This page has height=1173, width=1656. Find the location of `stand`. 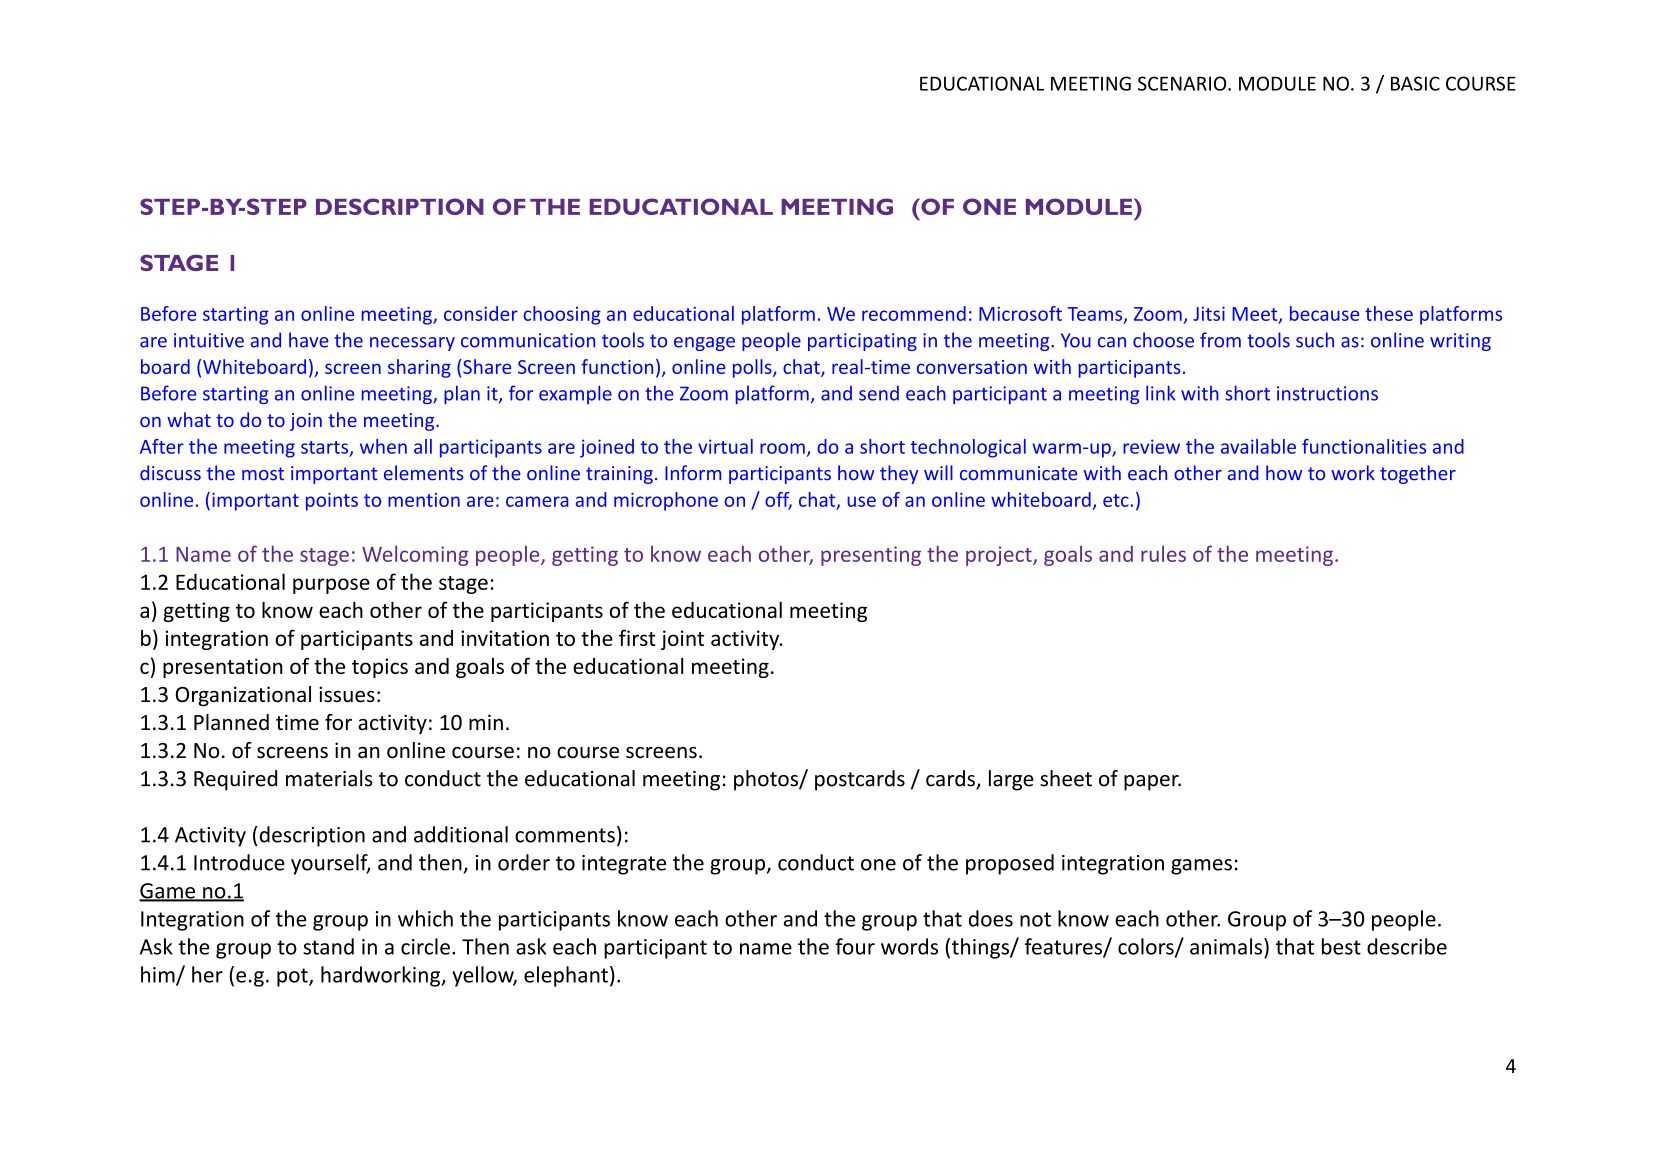

stand is located at coordinates (328, 946).
